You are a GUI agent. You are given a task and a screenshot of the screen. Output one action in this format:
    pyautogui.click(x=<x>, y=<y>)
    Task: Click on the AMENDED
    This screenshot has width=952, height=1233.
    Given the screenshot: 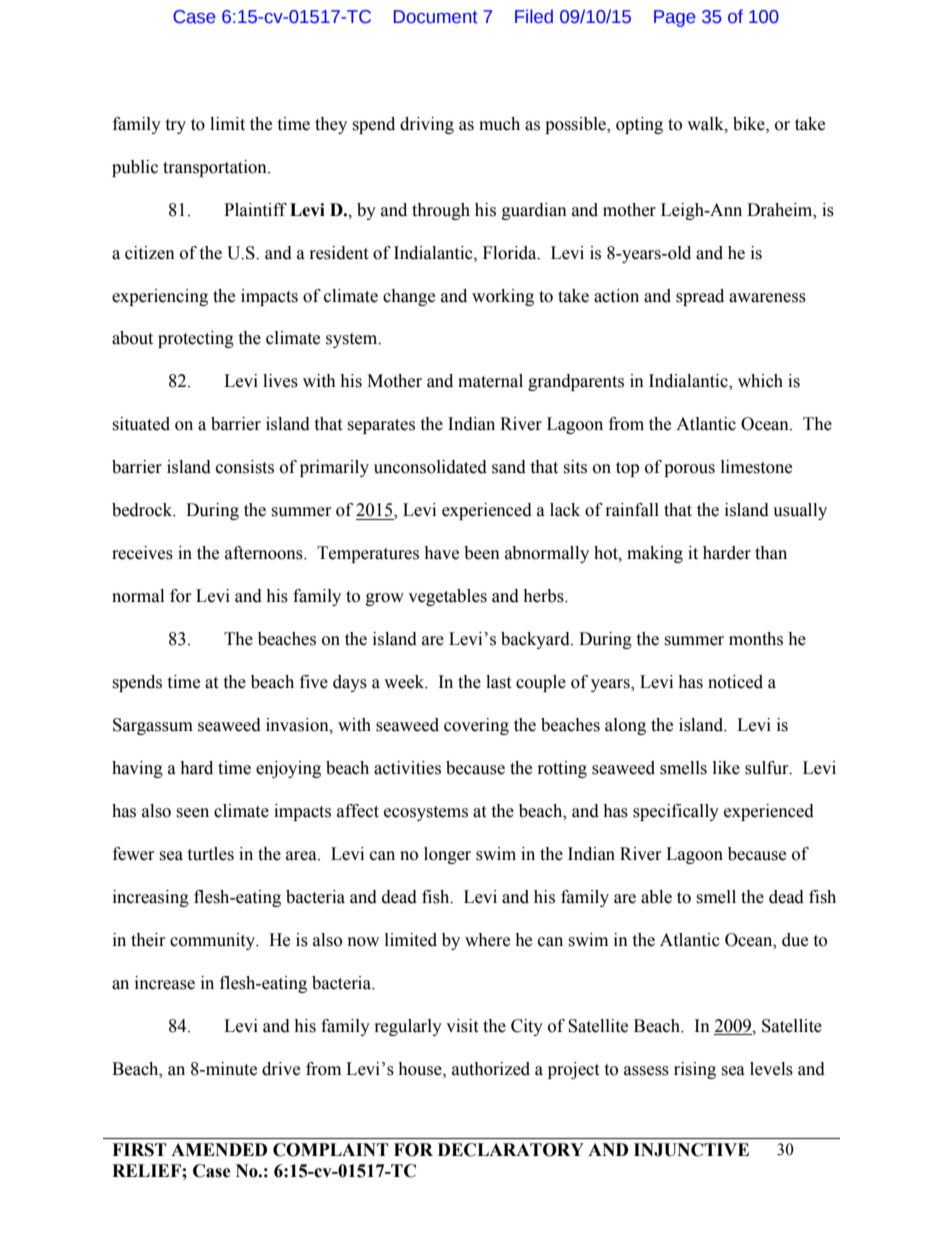 What is the action you would take?
    pyautogui.click(x=219, y=1149)
